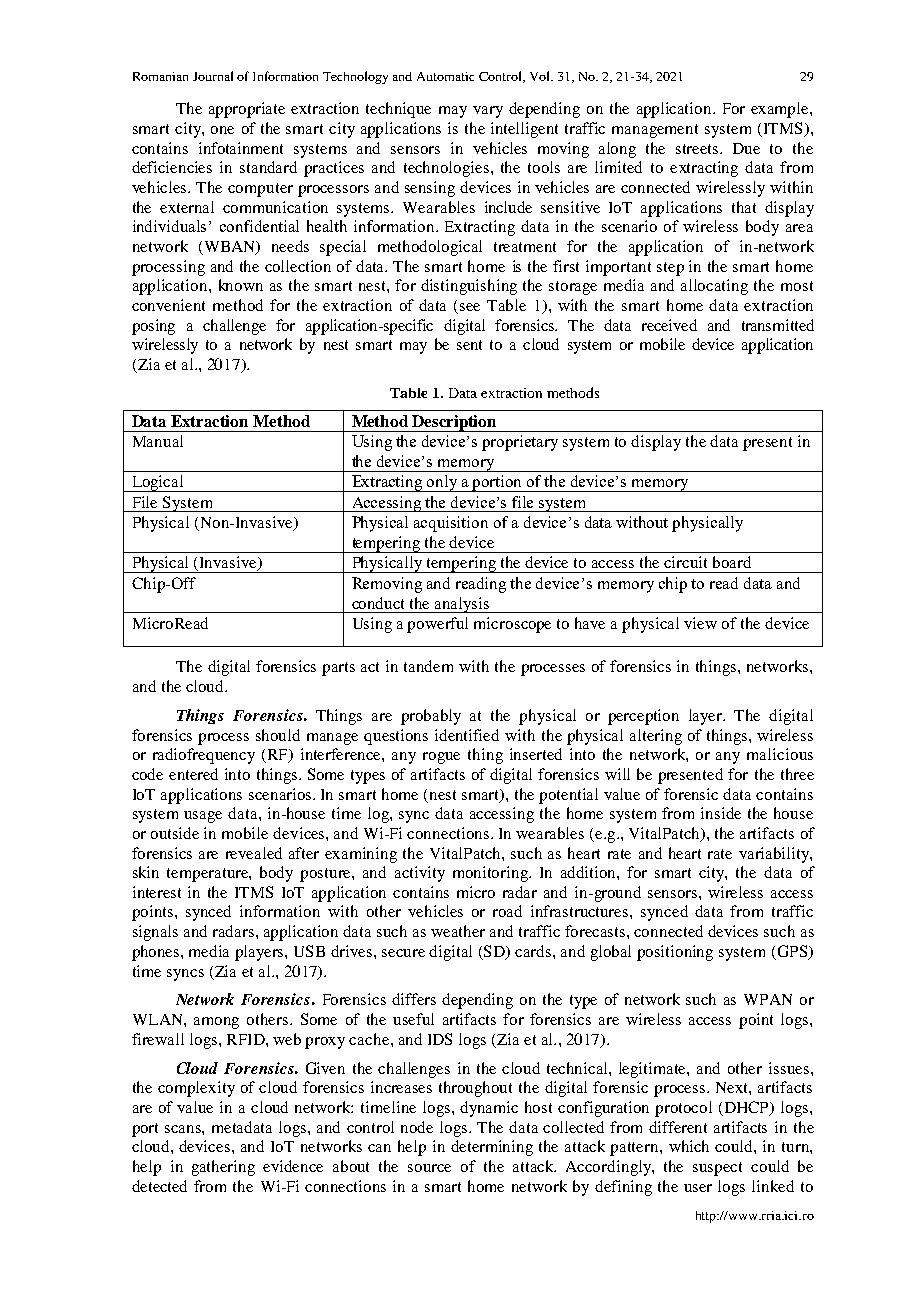 Image resolution: width=924 pixels, height=1308 pixels. Describe the element at coordinates (338, 669) in the screenshot. I see `parts` at that location.
